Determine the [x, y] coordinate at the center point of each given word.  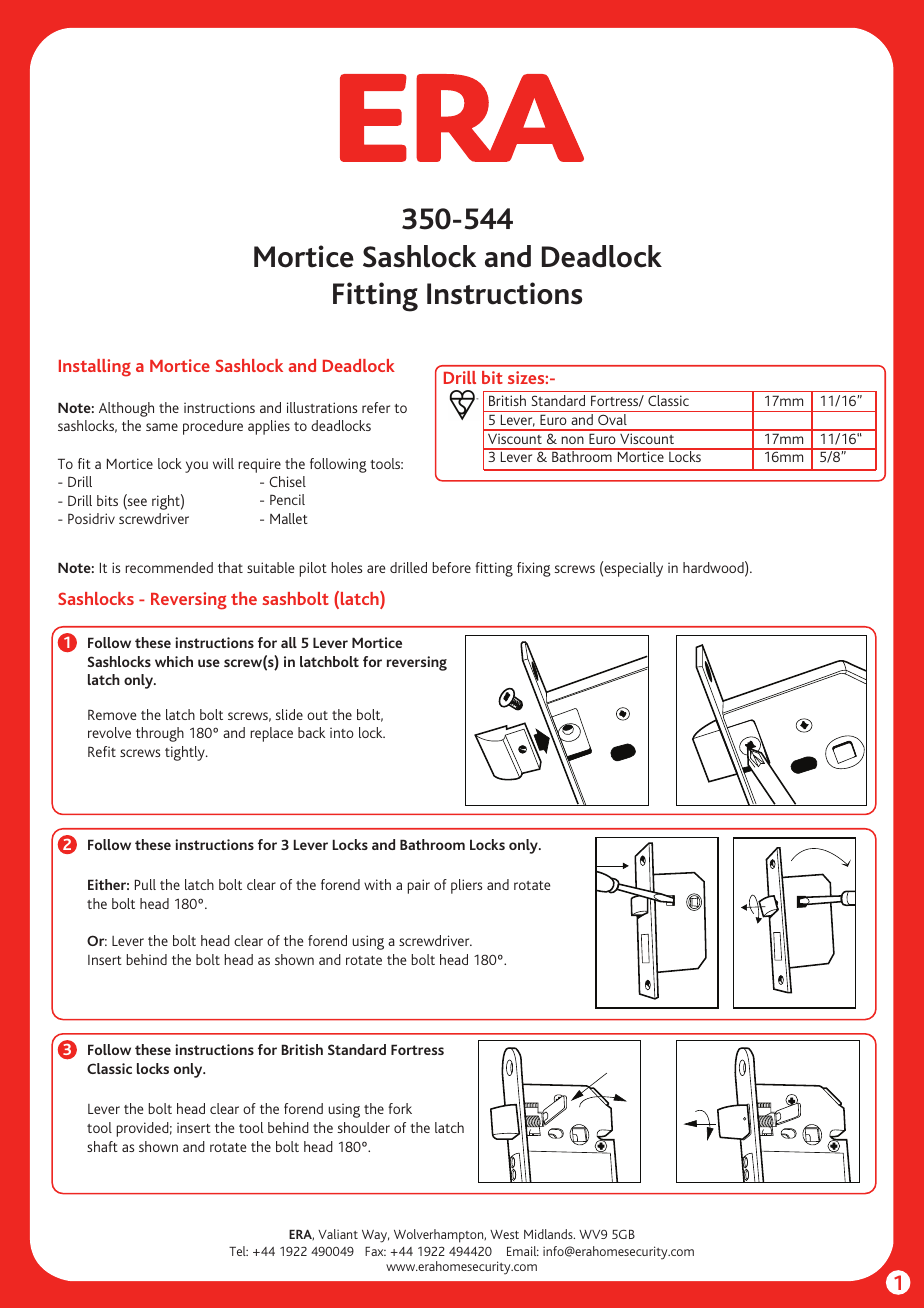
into [342, 732]
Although [126, 409]
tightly [186, 753]
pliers [466, 886]
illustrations [322, 407]
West [504, 1234]
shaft [102, 1146]
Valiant [338, 1234]
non [572, 440]
